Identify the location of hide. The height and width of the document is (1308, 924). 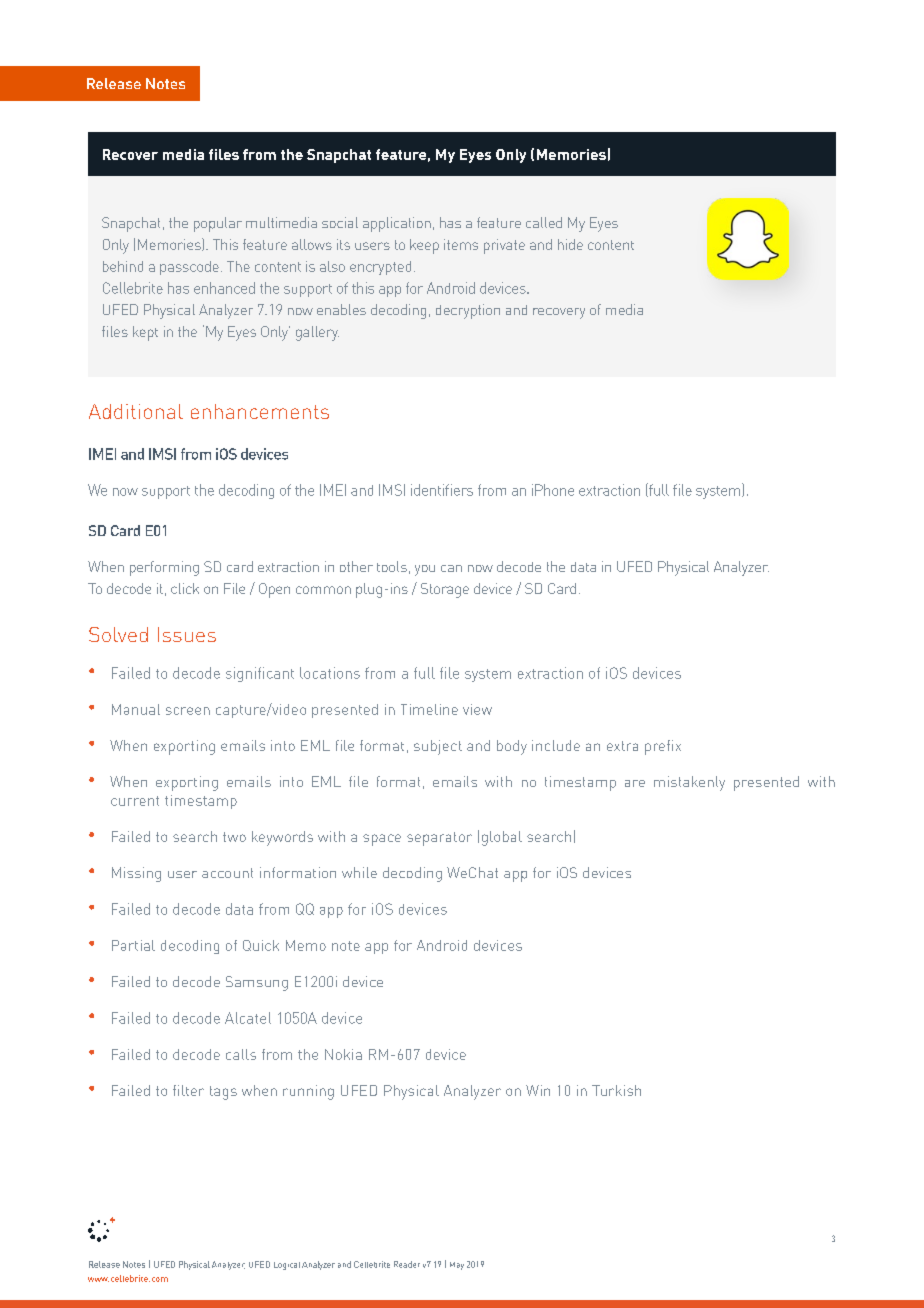
(570, 244).
